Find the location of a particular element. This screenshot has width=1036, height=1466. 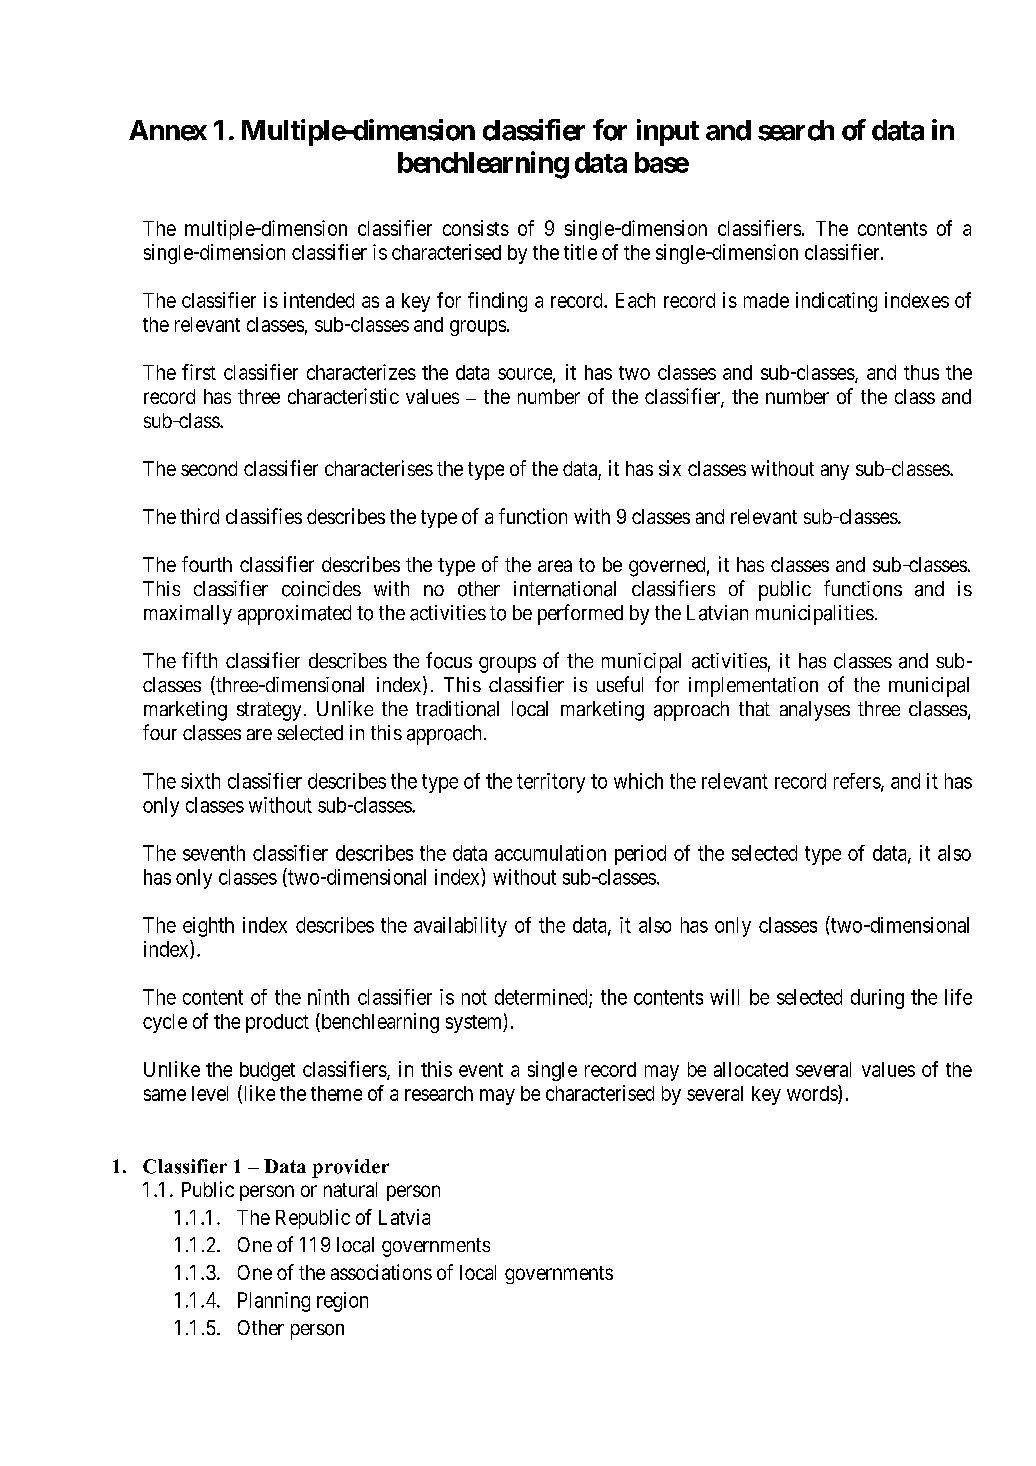

Planning is located at coordinates (274, 1302).
